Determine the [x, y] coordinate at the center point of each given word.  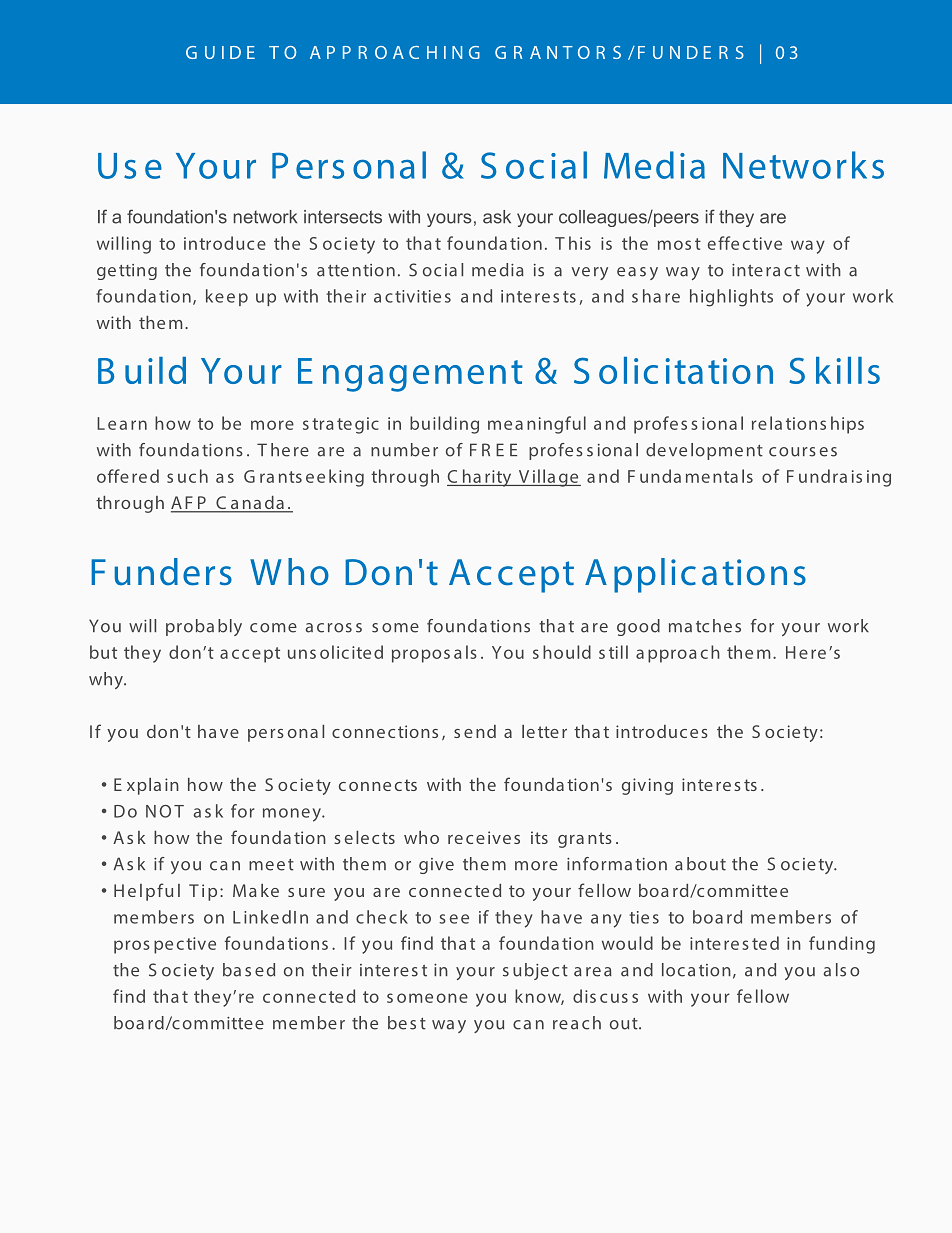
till [618, 652]
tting [138, 272]
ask [497, 217]
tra [322, 424]
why [107, 680]
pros [132, 947]
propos [421, 656]
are [773, 218]
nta [725, 477]
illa [544, 476]
